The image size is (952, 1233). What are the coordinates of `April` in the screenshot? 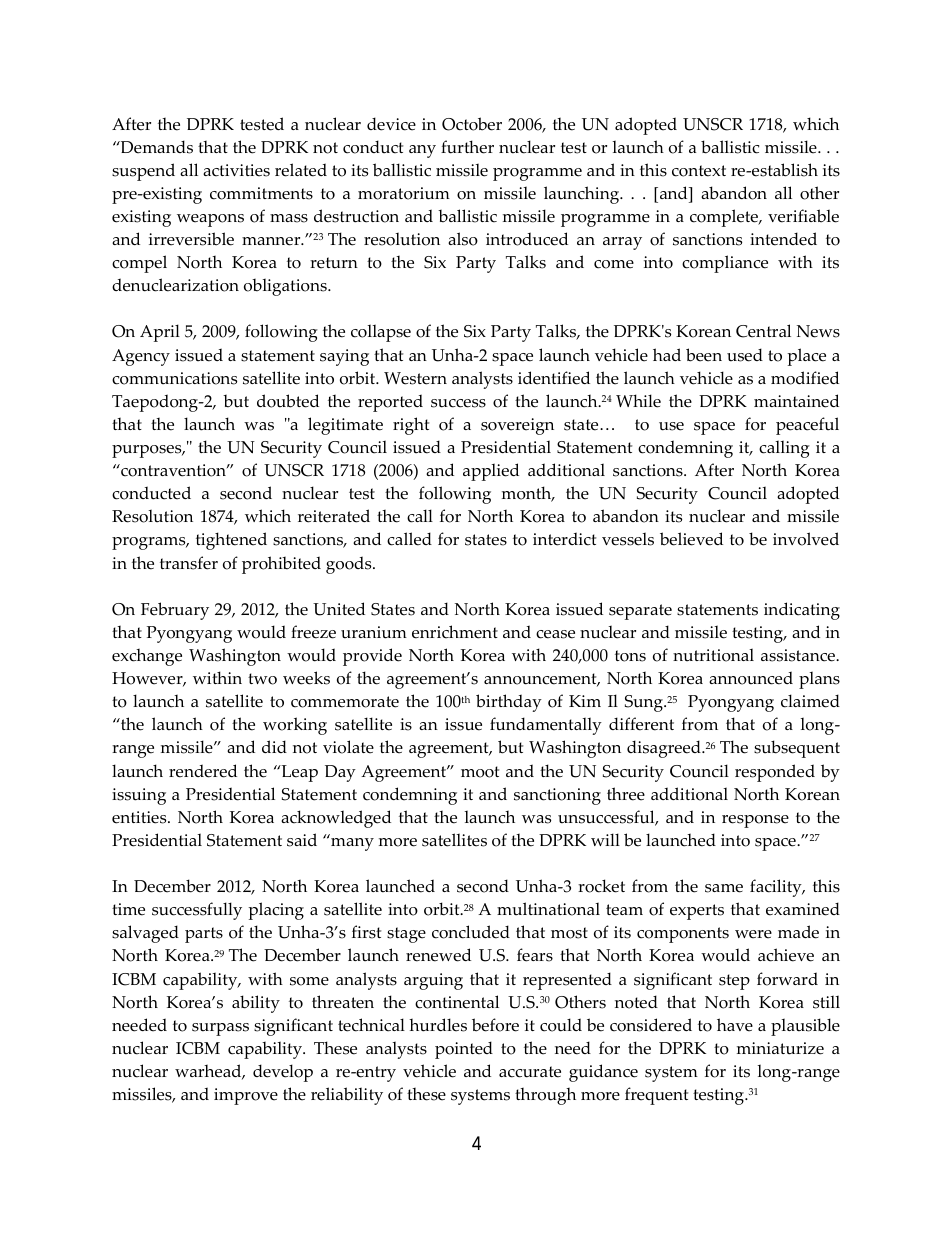 It's located at (160, 333).
